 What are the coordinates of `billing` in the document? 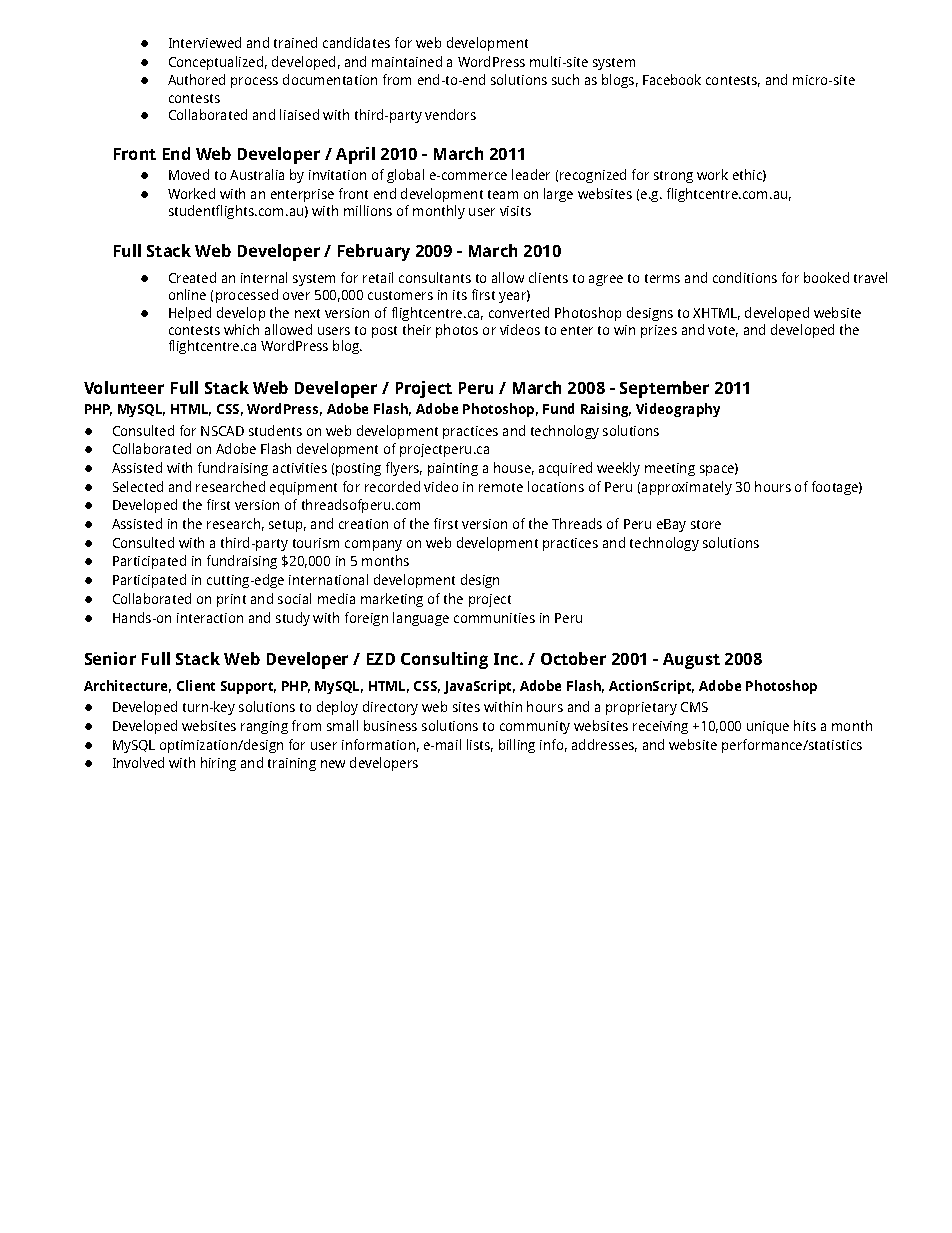 It's located at (517, 746).
